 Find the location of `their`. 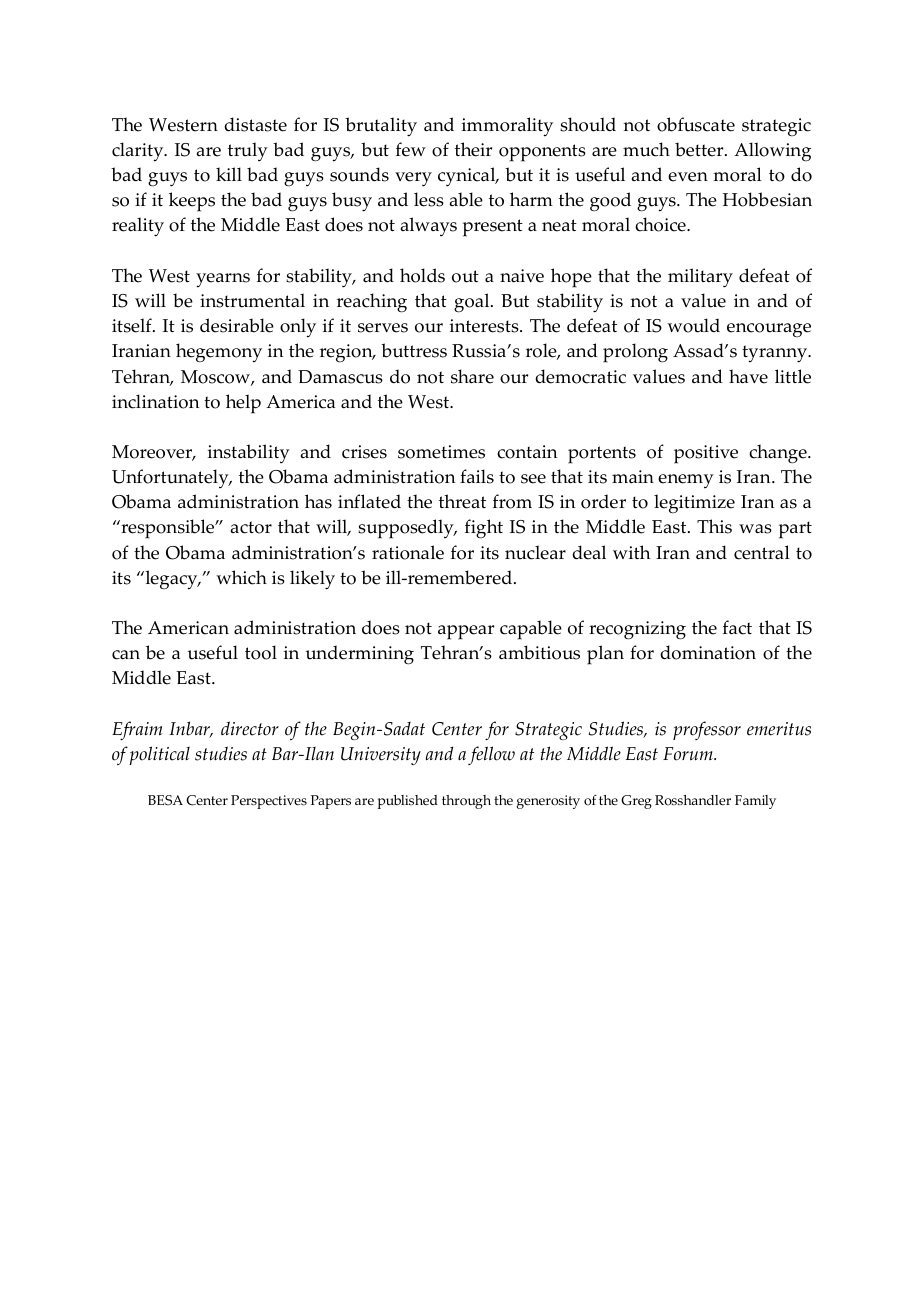

their is located at coordinates (473, 149).
